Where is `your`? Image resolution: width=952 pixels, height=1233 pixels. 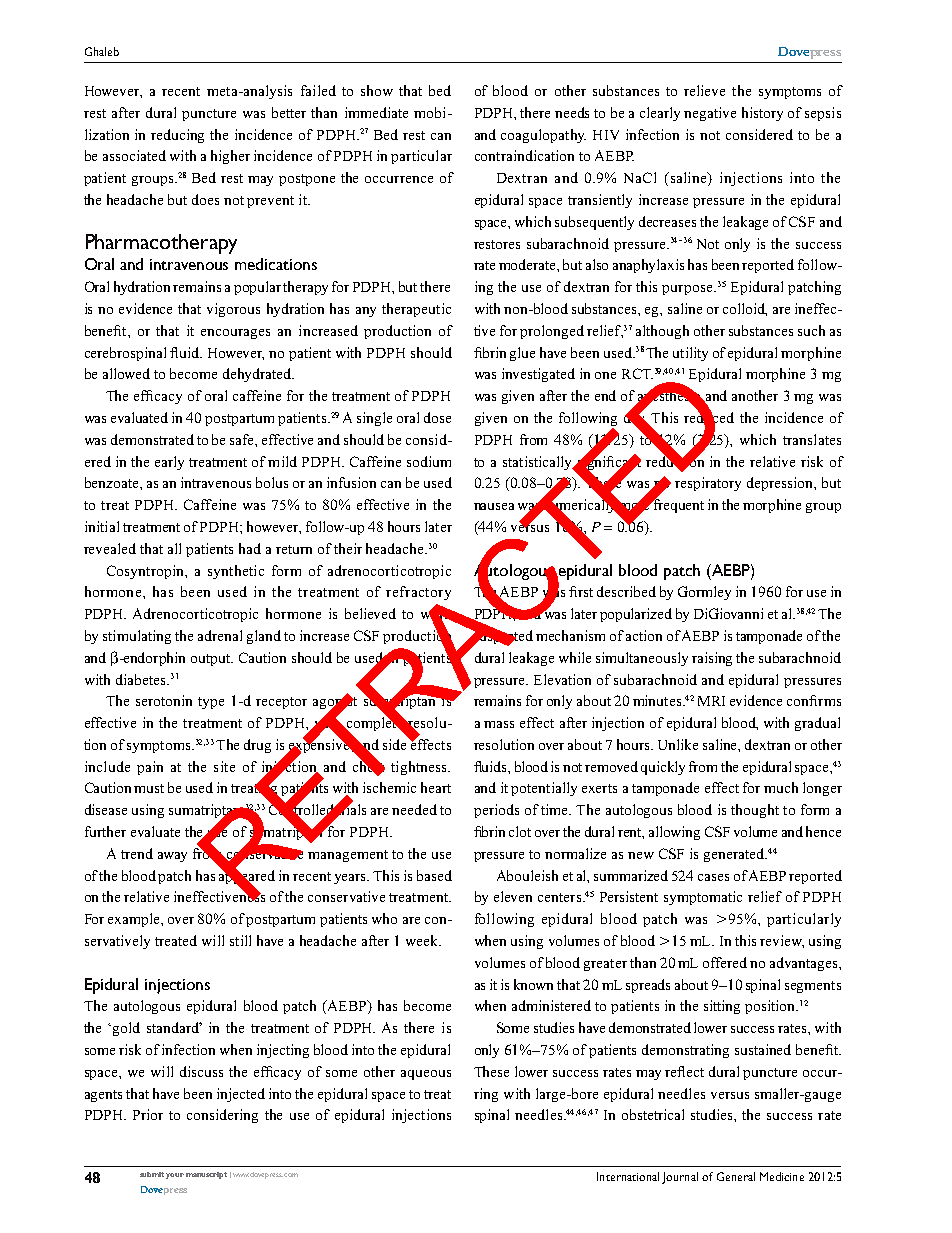 your is located at coordinates (175, 1176).
